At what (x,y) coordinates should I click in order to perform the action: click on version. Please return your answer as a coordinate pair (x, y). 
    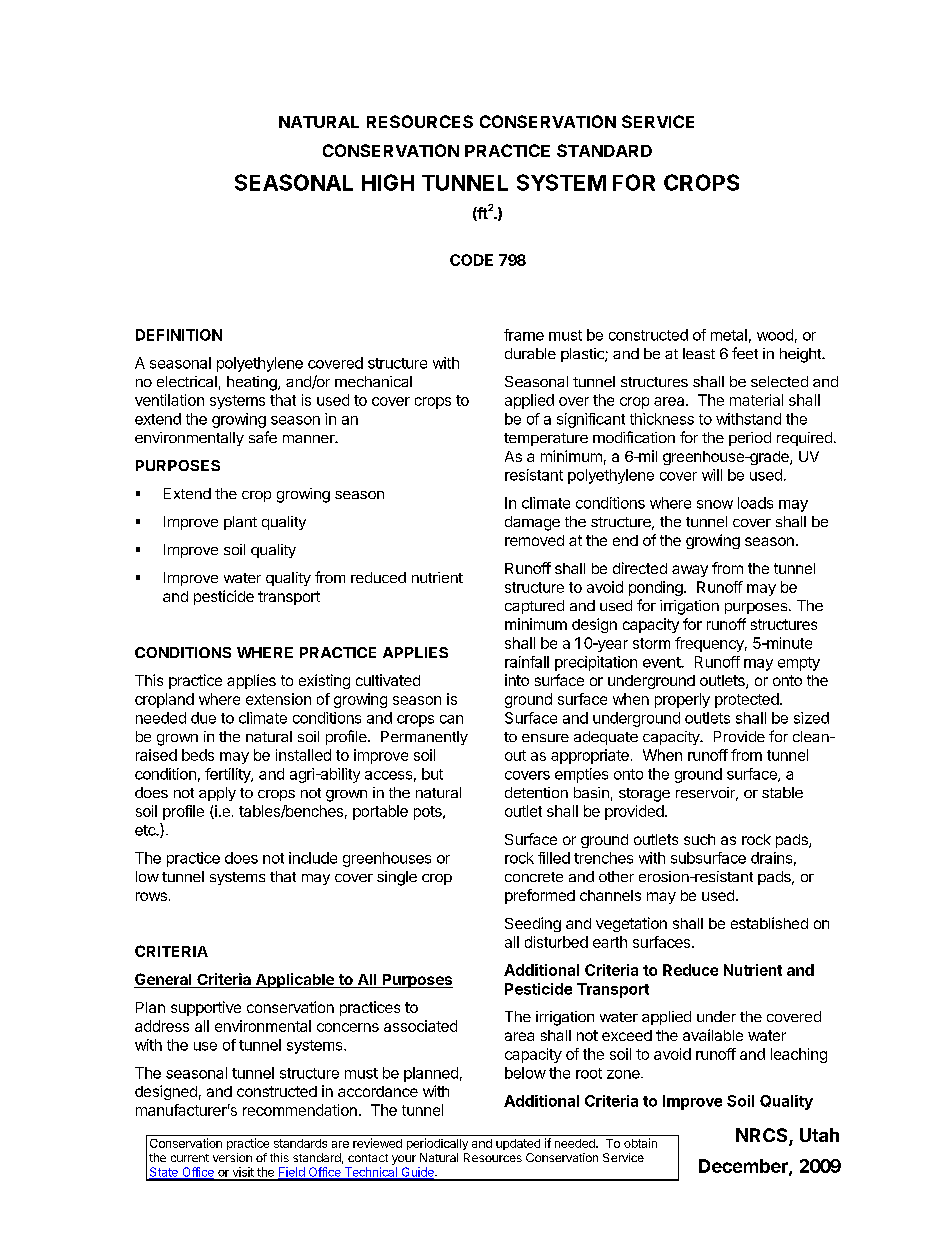
    Looking at the image, I should click on (232, 1157).
